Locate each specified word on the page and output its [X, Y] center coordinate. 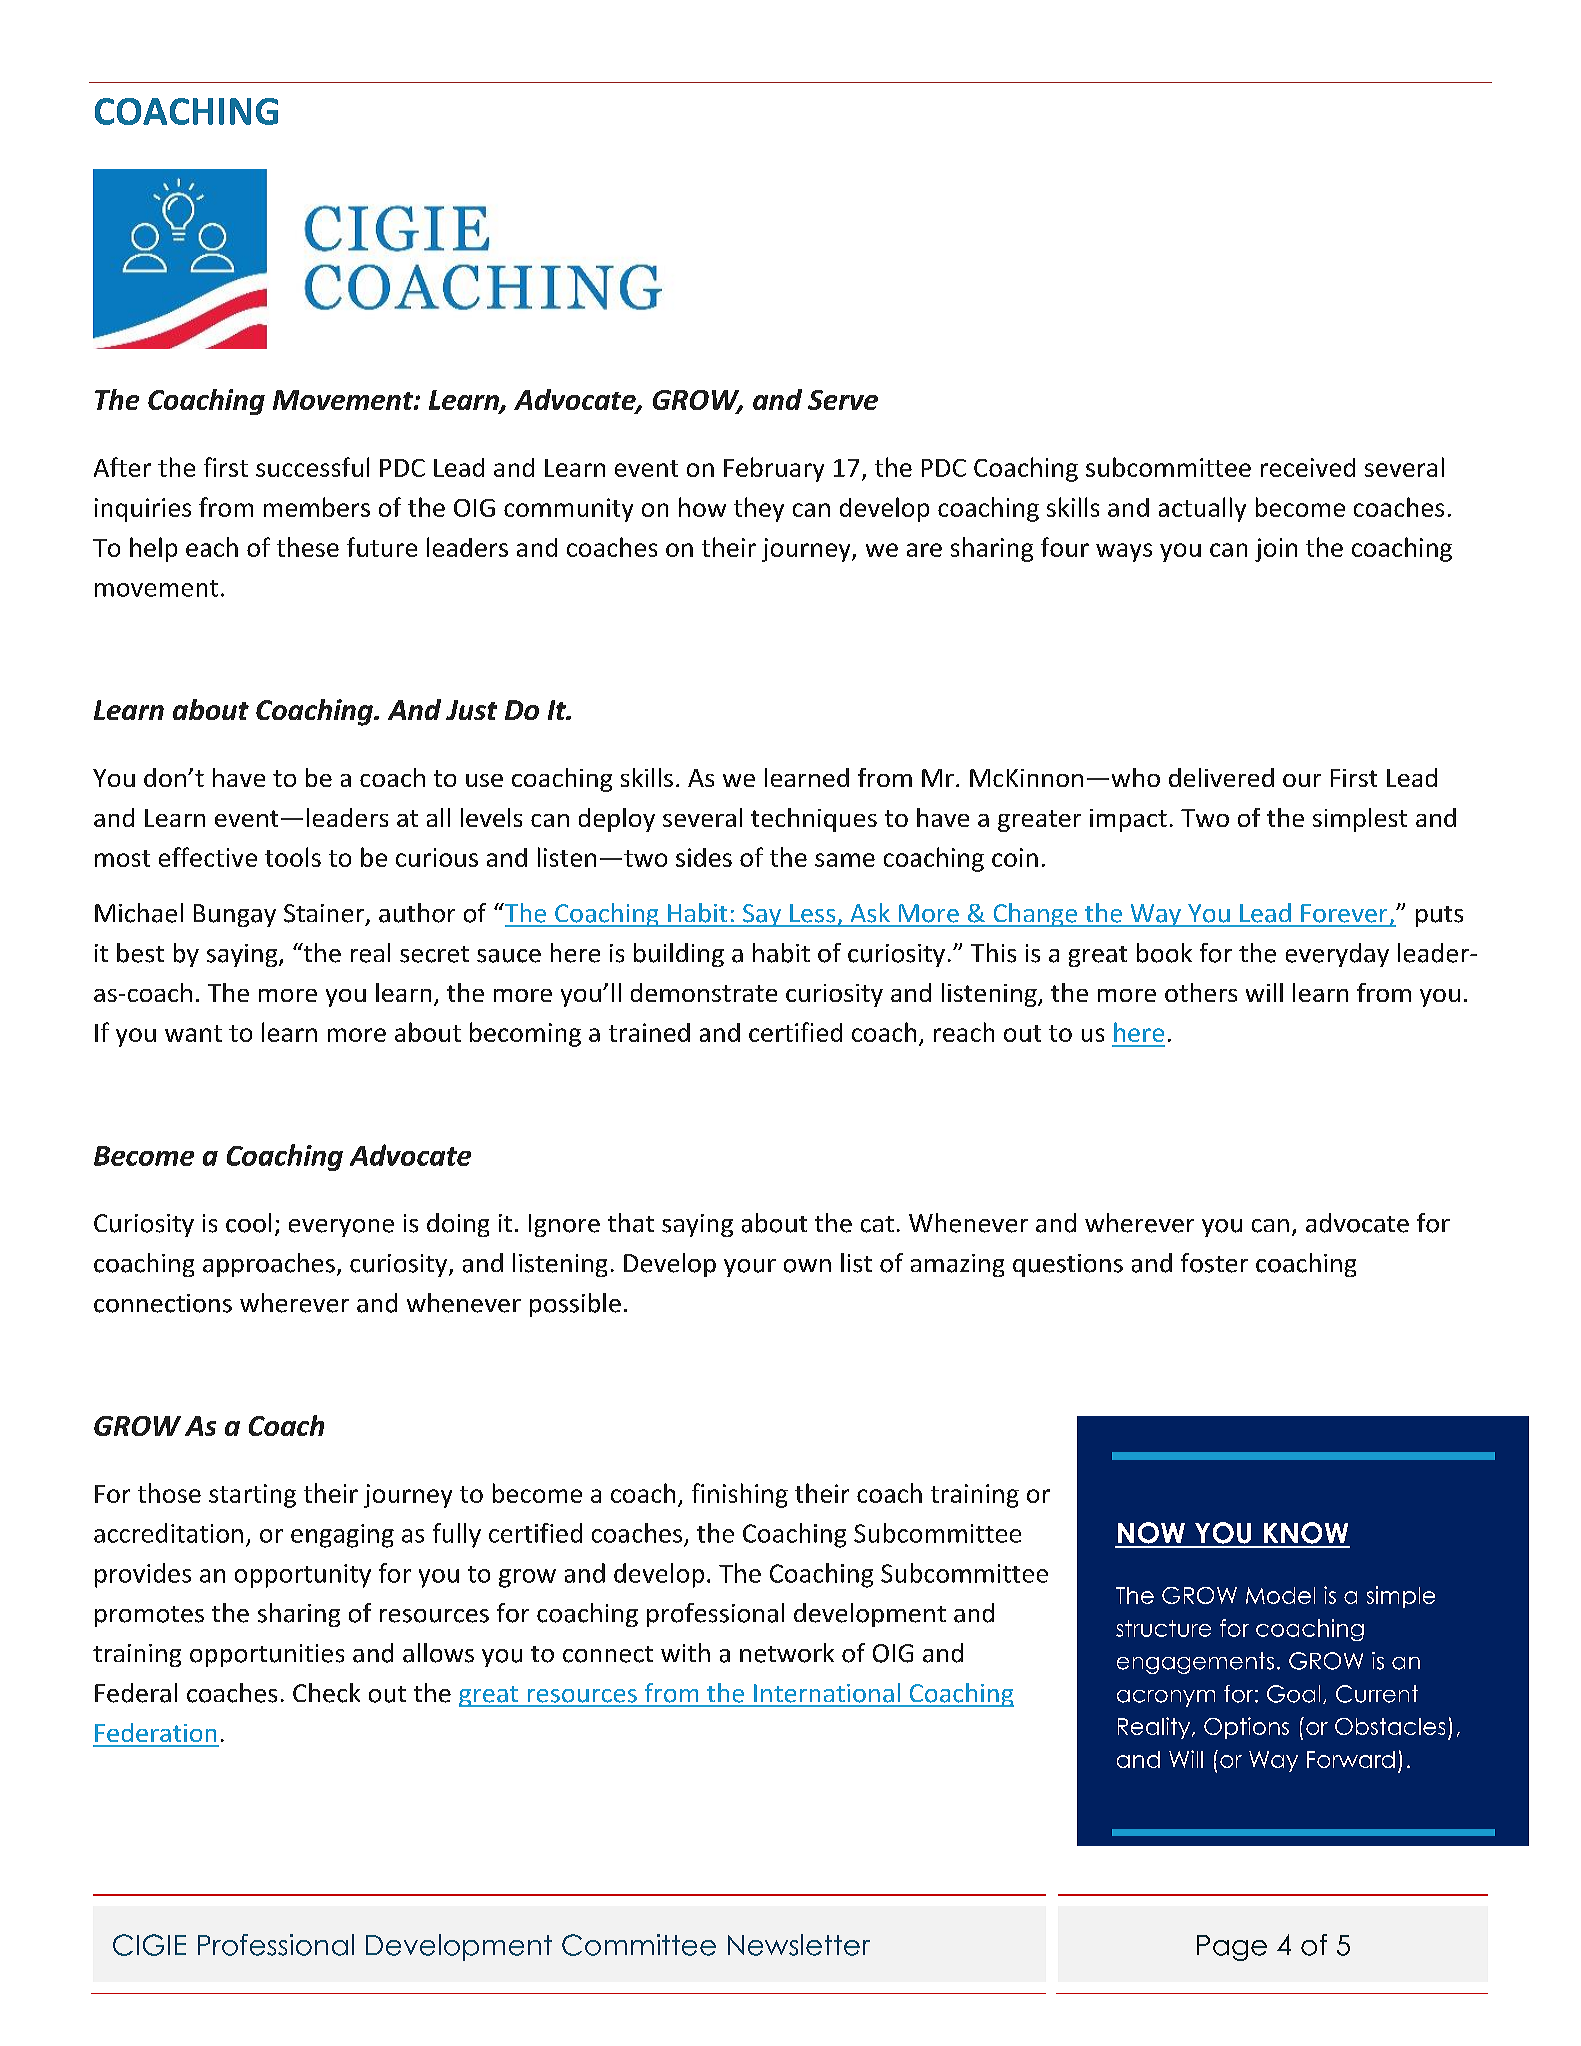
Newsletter [799, 1945]
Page [1232, 1948]
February [774, 469]
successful [312, 467]
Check [326, 1693]
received [1308, 467]
